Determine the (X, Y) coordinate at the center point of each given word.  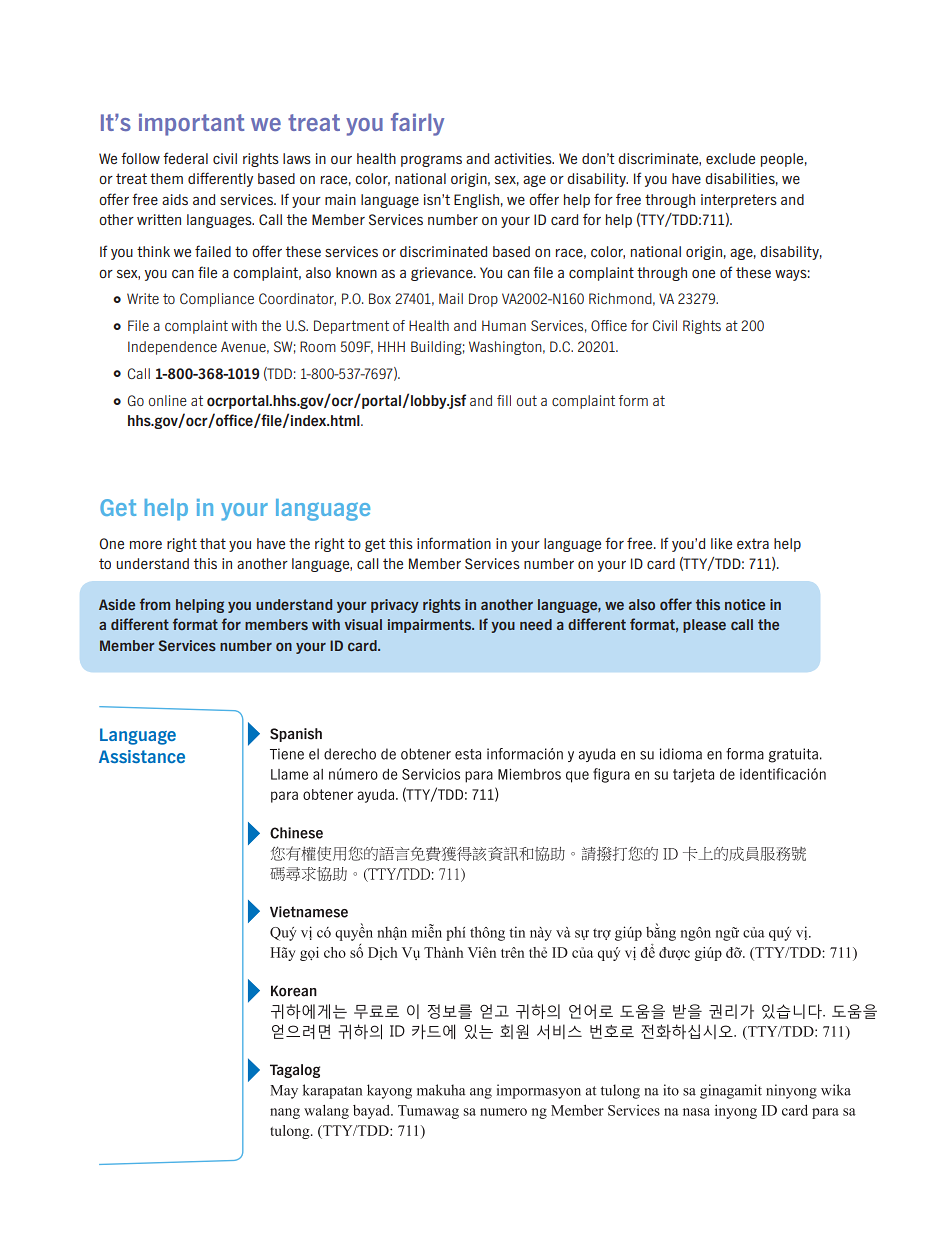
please (704, 626)
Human (504, 325)
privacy (395, 606)
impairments (431, 626)
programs (431, 161)
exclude (730, 158)
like (721, 543)
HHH (391, 346)
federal (185, 158)
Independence (172, 348)
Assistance (142, 756)
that (213, 543)
